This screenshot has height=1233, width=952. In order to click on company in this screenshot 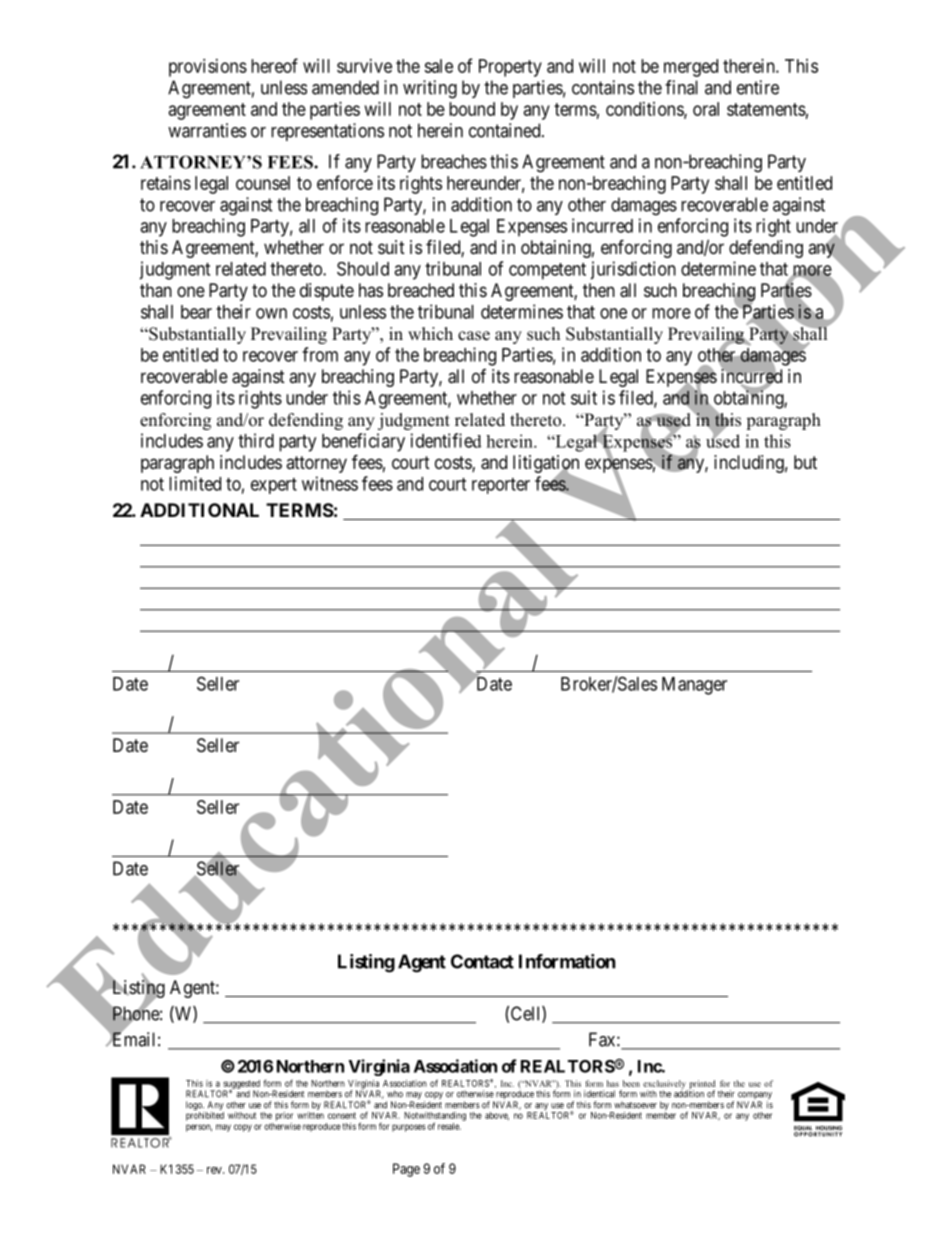, I will do `click(754, 1097)`.
